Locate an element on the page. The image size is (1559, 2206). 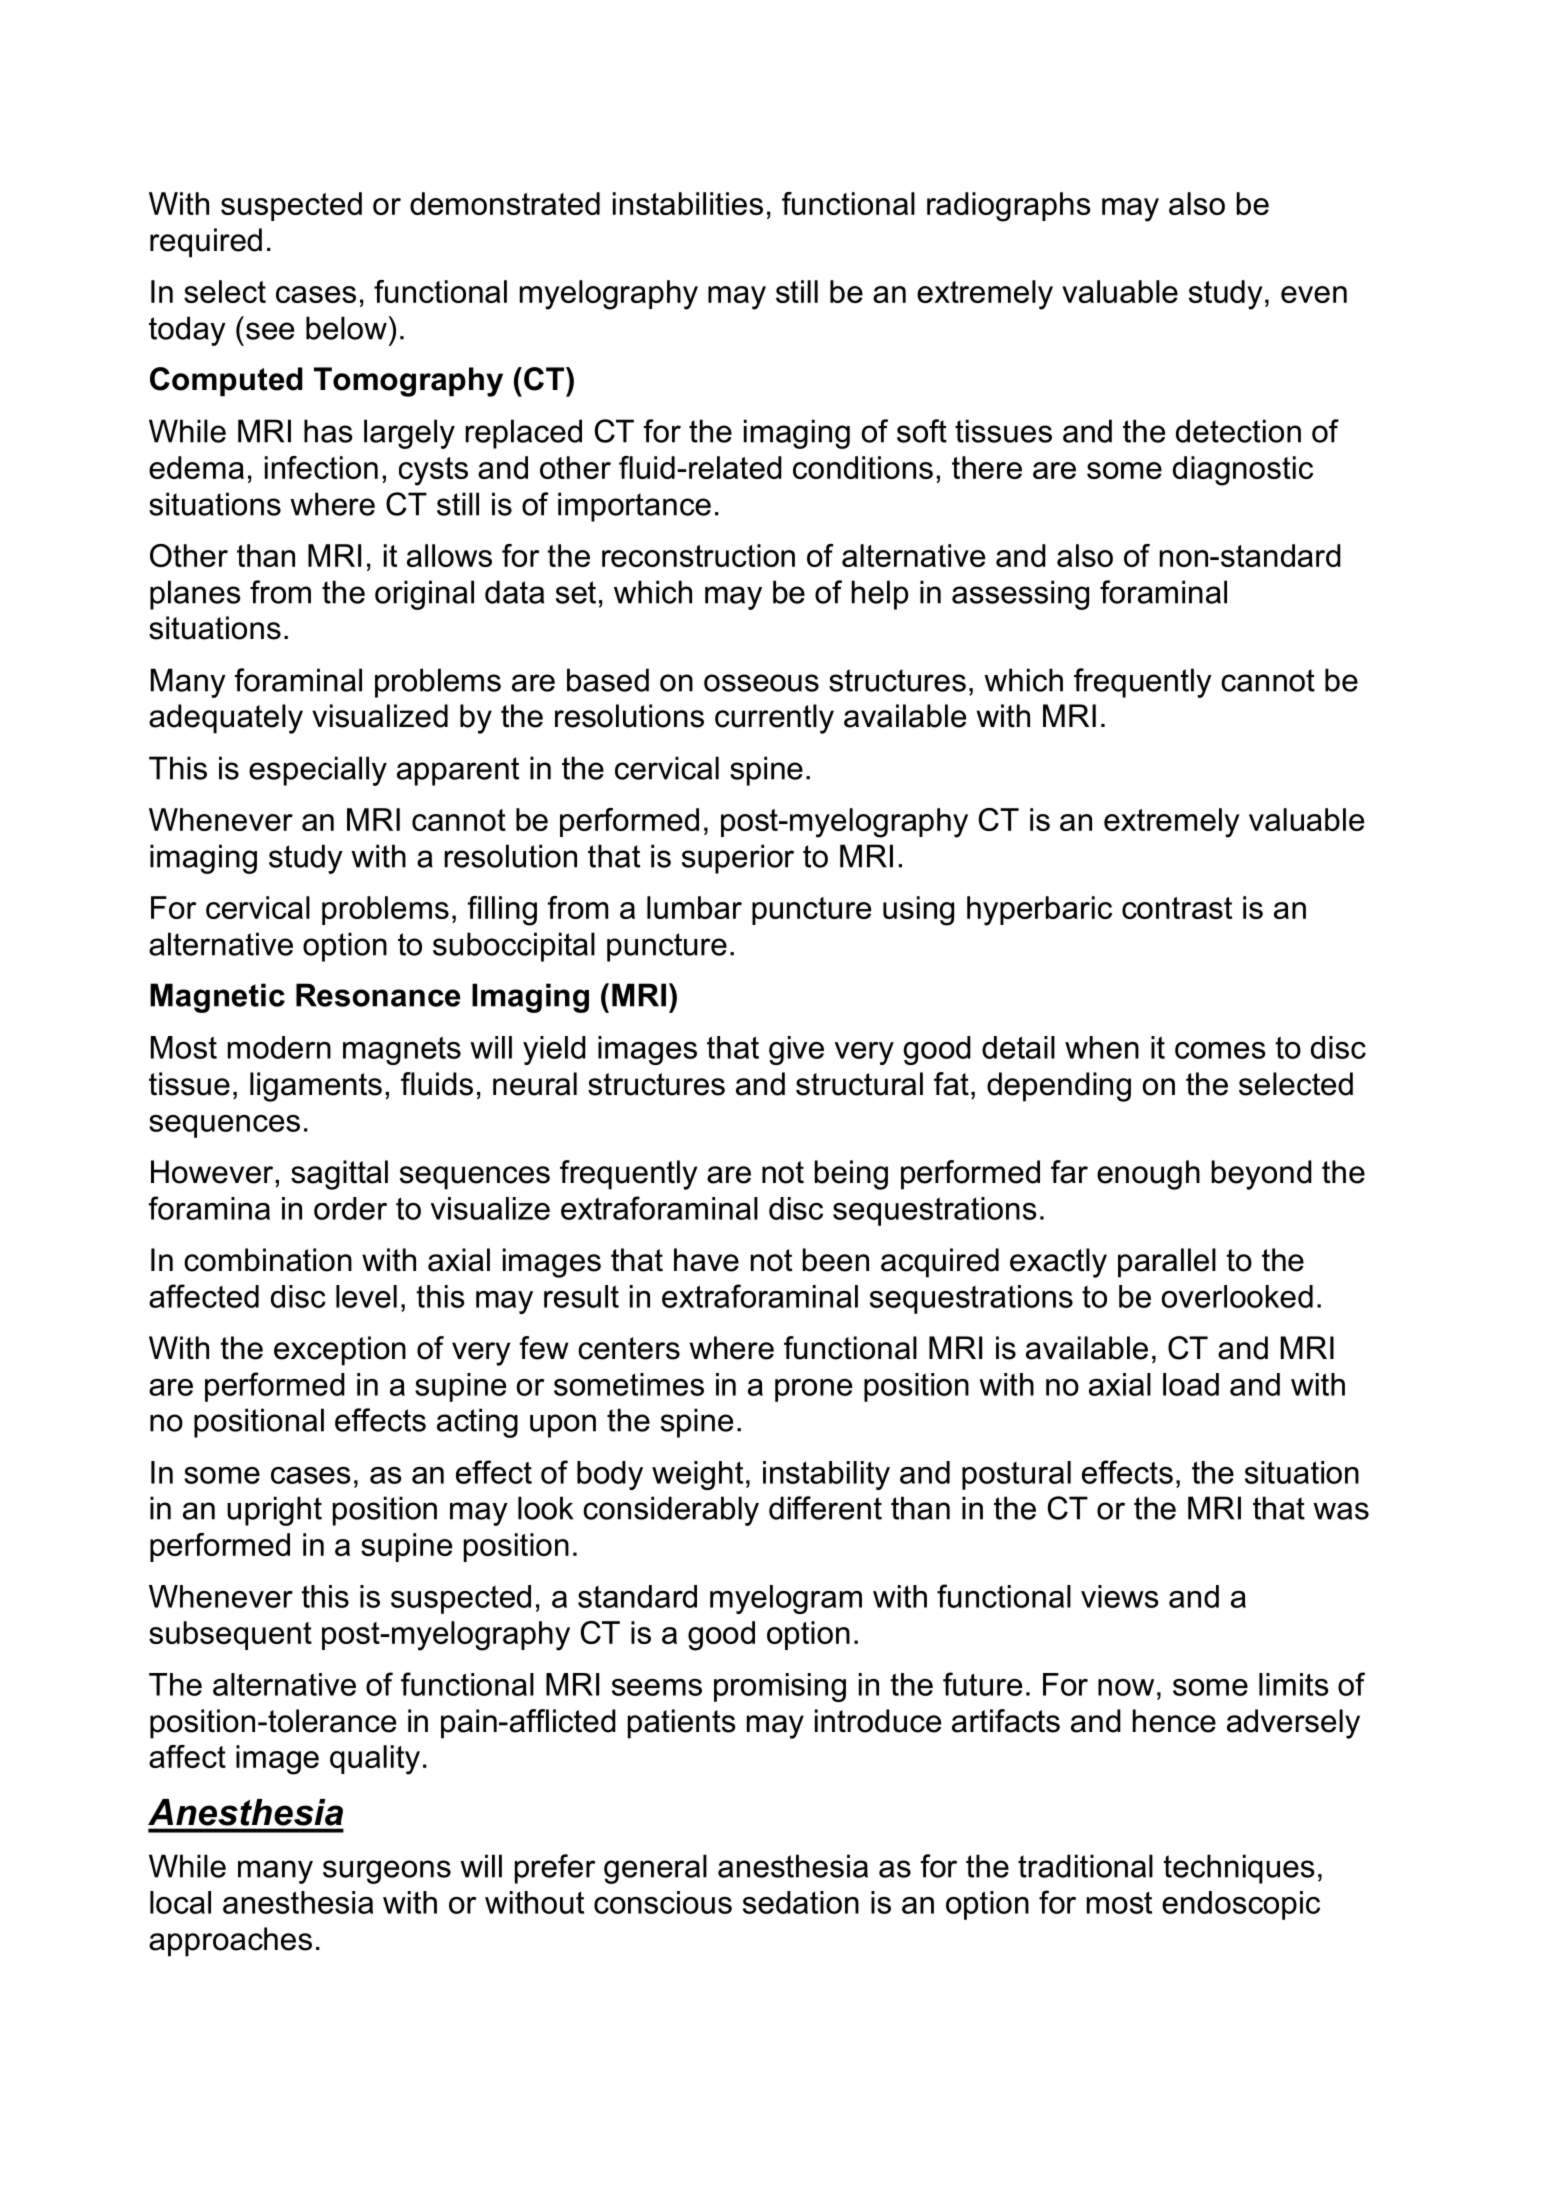
surgeons is located at coordinates (387, 1872).
